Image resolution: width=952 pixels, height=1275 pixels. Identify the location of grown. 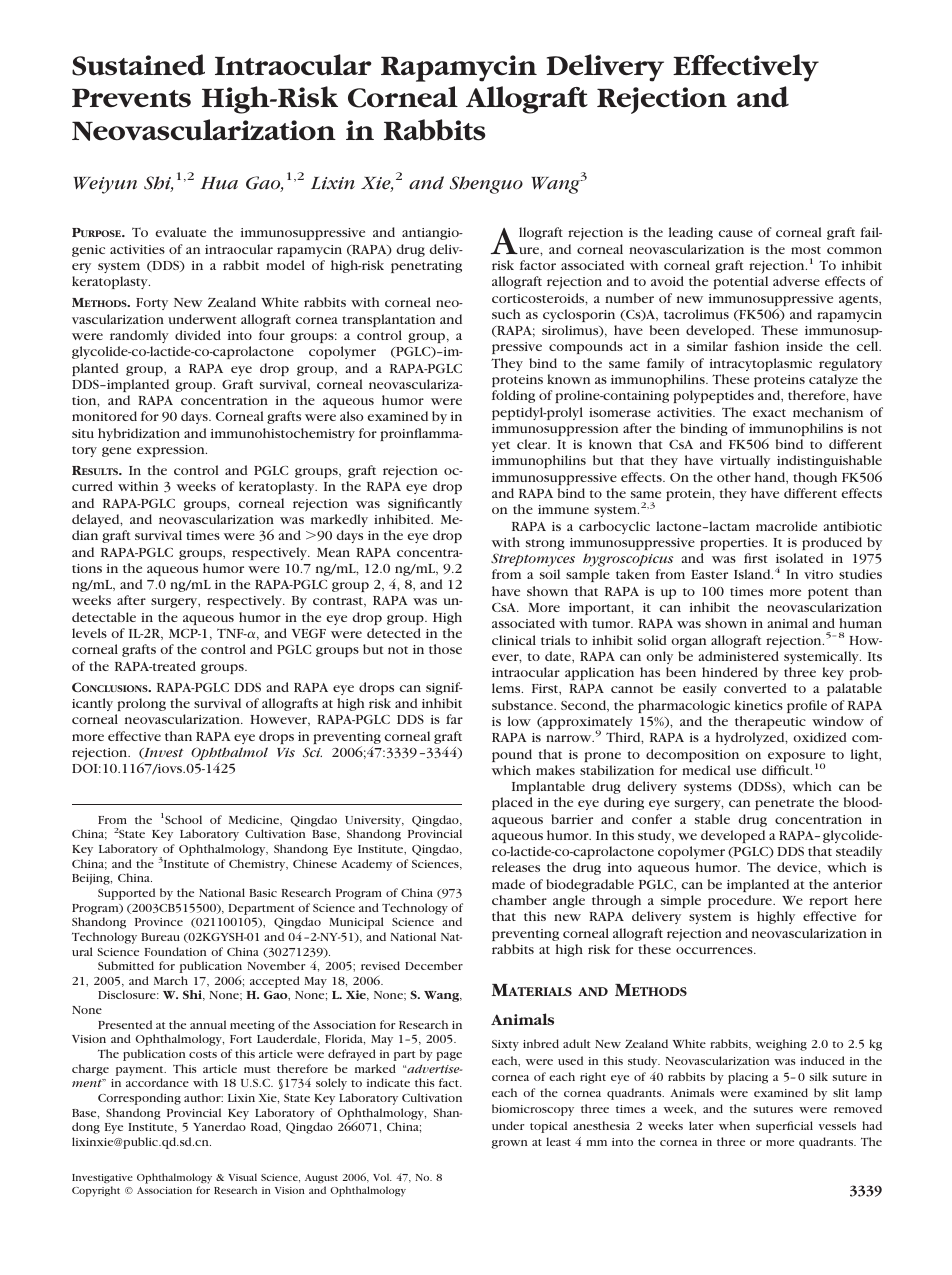
(510, 1144).
